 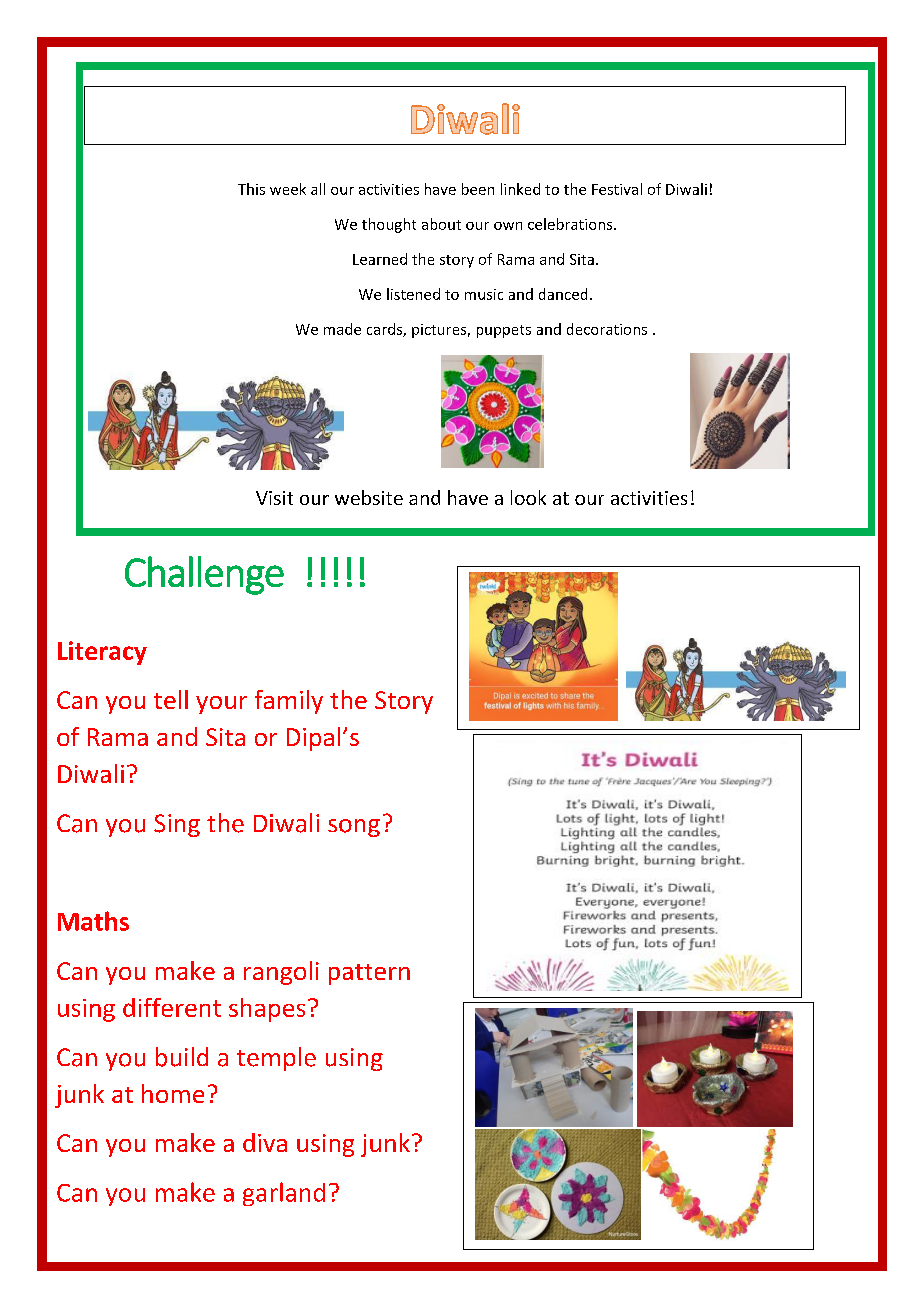 What do you see at coordinates (528, 497) in the document?
I see `look` at bounding box center [528, 497].
